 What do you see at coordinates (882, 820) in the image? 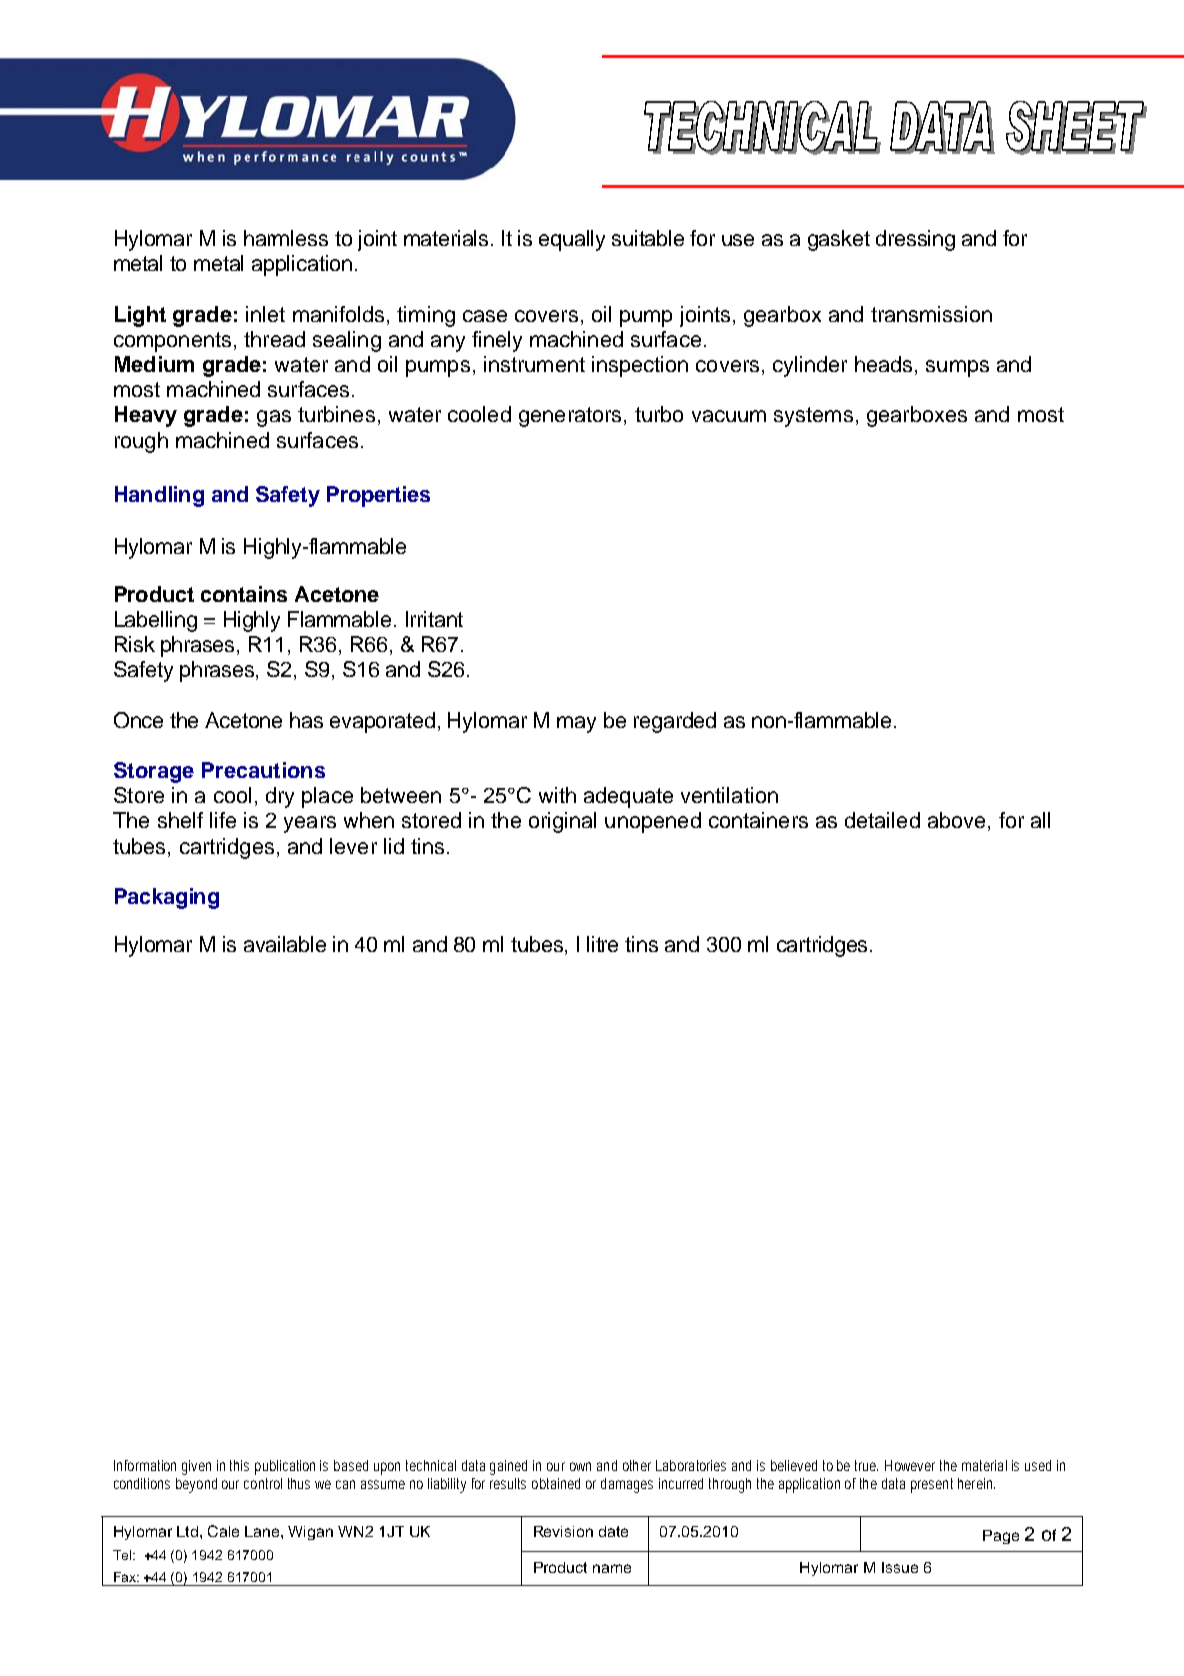
I see `detailed` at bounding box center [882, 820].
